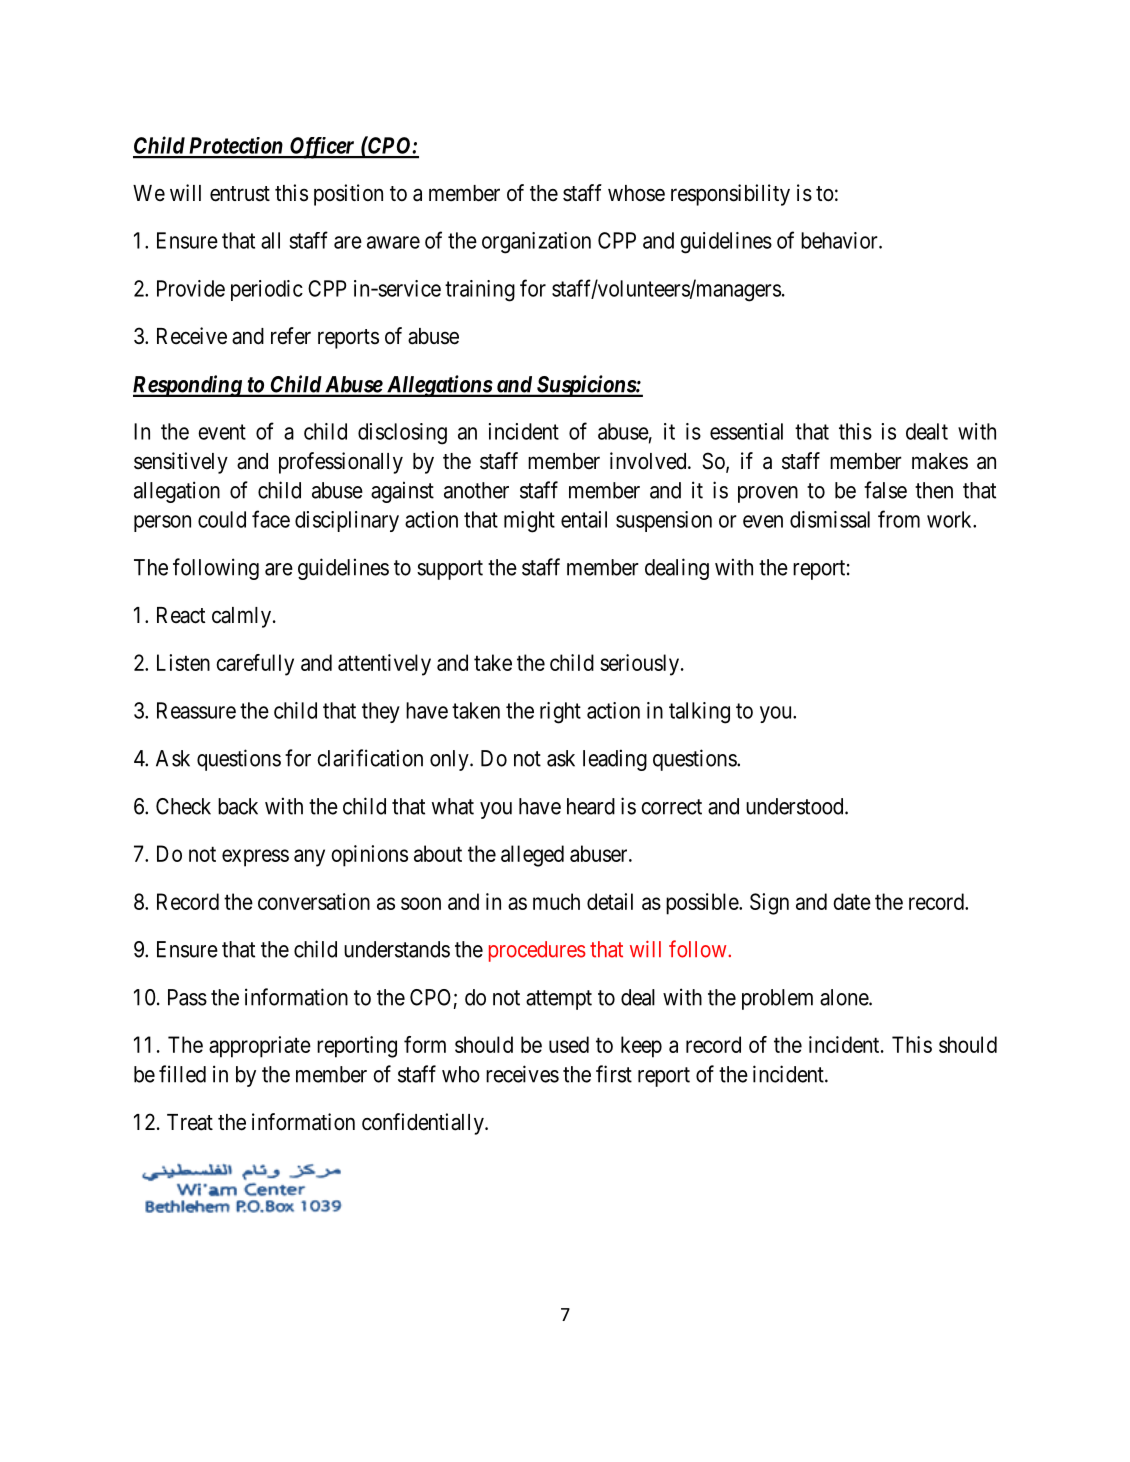  Describe the element at coordinates (260, 1047) in the document. I see `appropriate` at that location.
